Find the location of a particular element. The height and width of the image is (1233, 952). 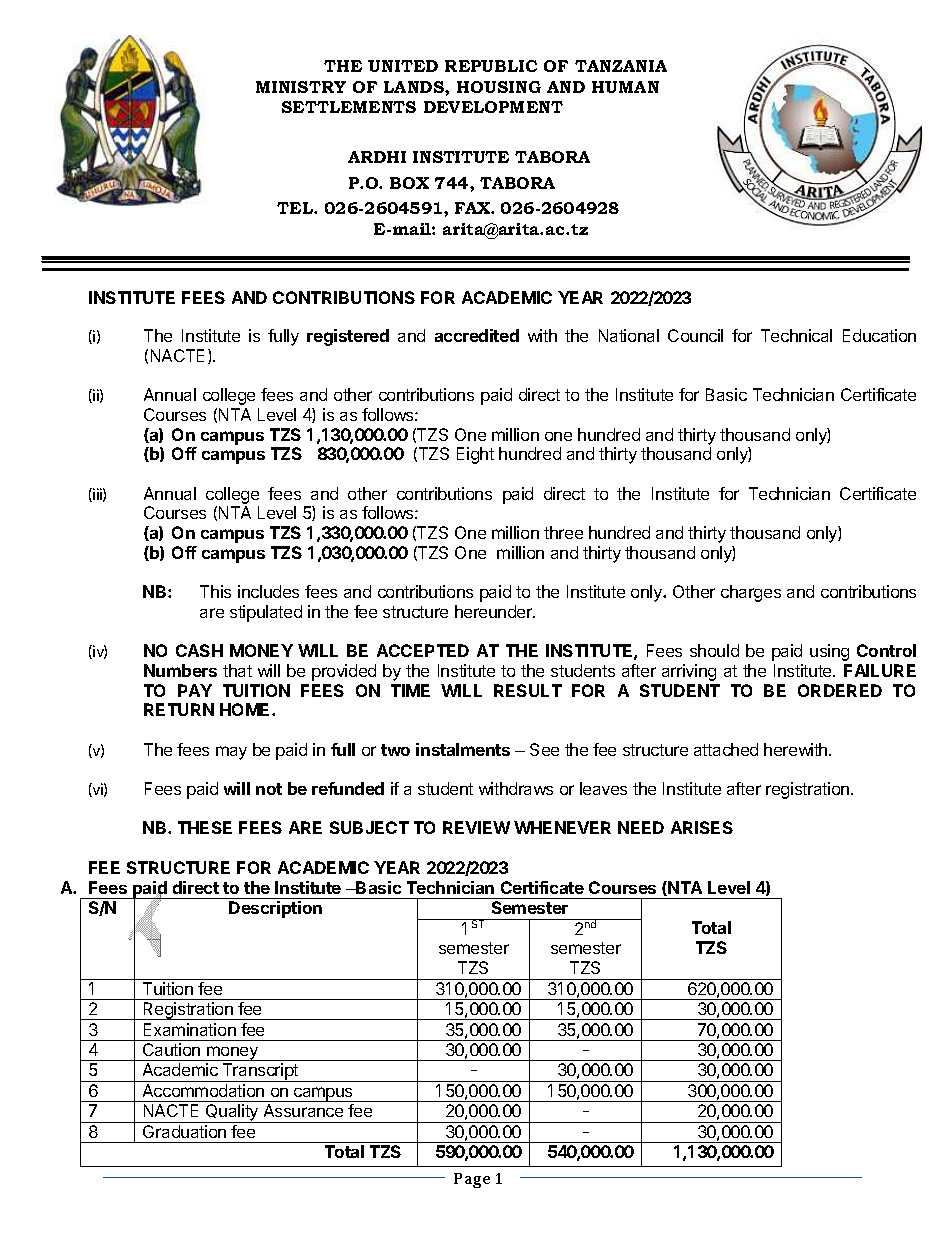

DEVELOPMENT is located at coordinates (493, 107).
